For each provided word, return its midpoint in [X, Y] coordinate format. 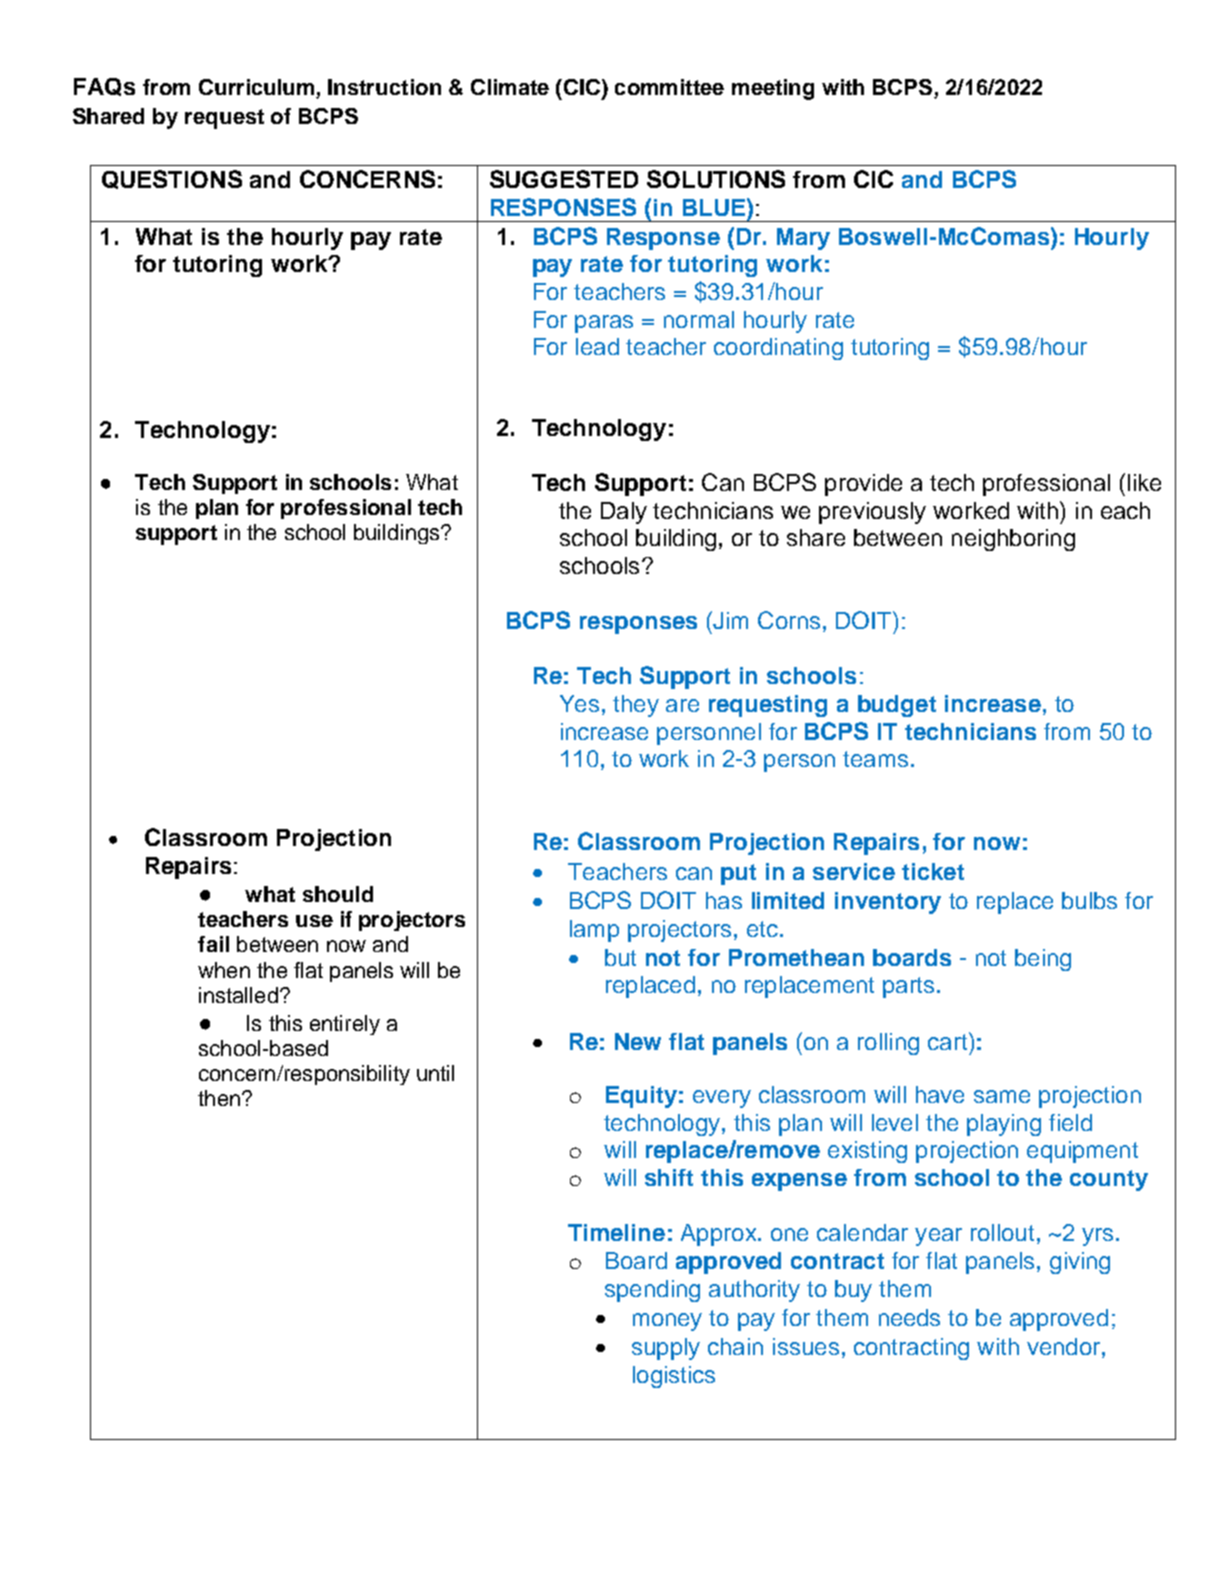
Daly [624, 513]
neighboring [1013, 540]
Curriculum [258, 88]
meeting [773, 89]
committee [669, 87]
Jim [729, 620]
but [620, 957]
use [314, 921]
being [1043, 960]
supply [666, 1349]
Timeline [616, 1232]
